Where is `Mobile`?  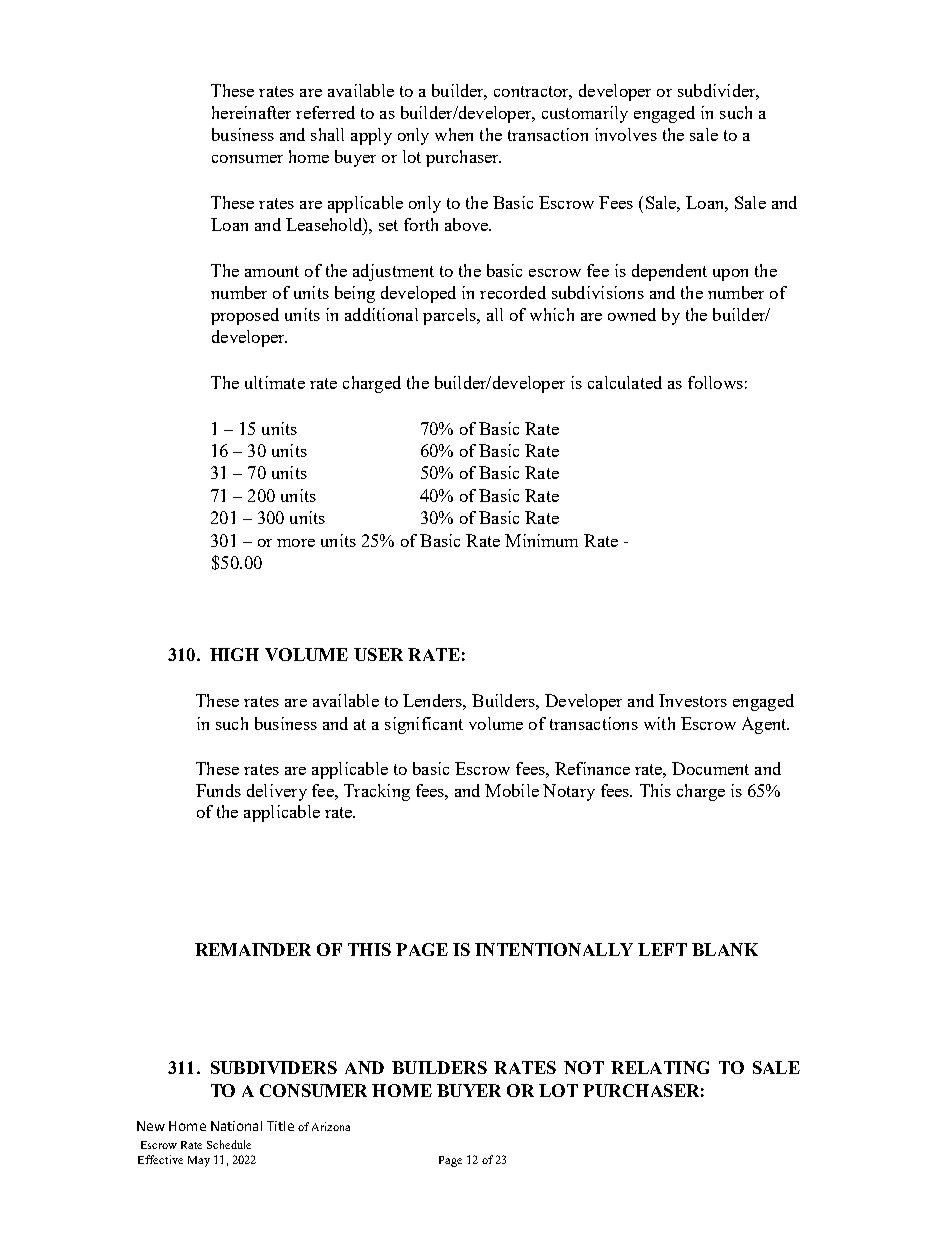
Mobile is located at coordinates (512, 790).
